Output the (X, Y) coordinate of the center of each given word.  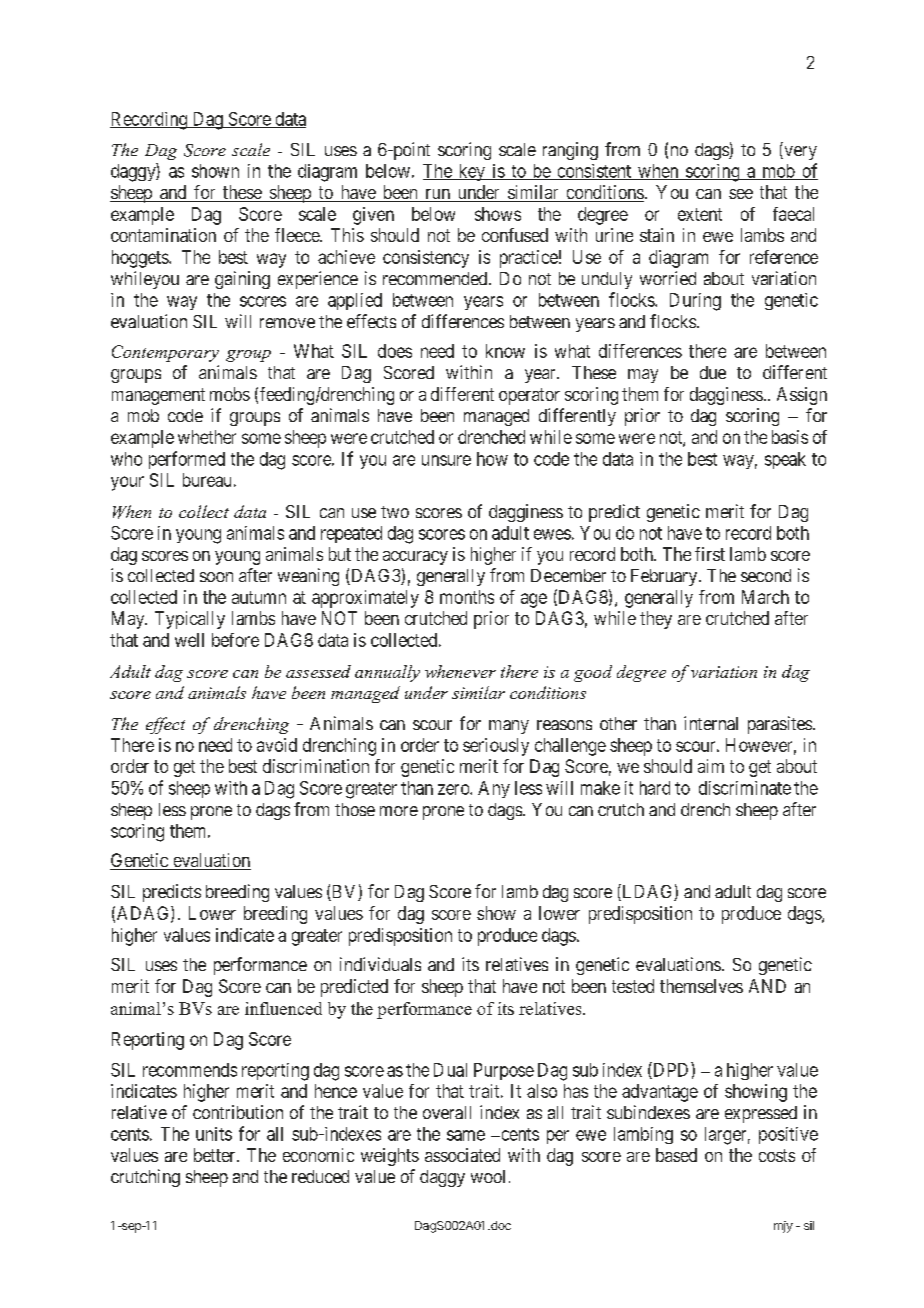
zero (454, 789)
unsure (446, 460)
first (710, 554)
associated (462, 1155)
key (471, 172)
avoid (277, 745)
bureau (207, 480)
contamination (163, 235)
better (216, 1155)
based (676, 1155)
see (741, 194)
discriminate (745, 788)
